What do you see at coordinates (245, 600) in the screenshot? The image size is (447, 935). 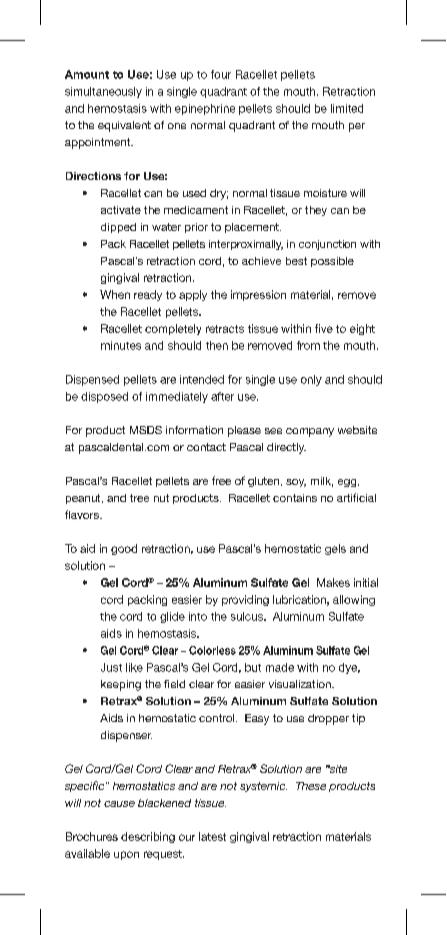 I see `providing` at bounding box center [245, 600].
